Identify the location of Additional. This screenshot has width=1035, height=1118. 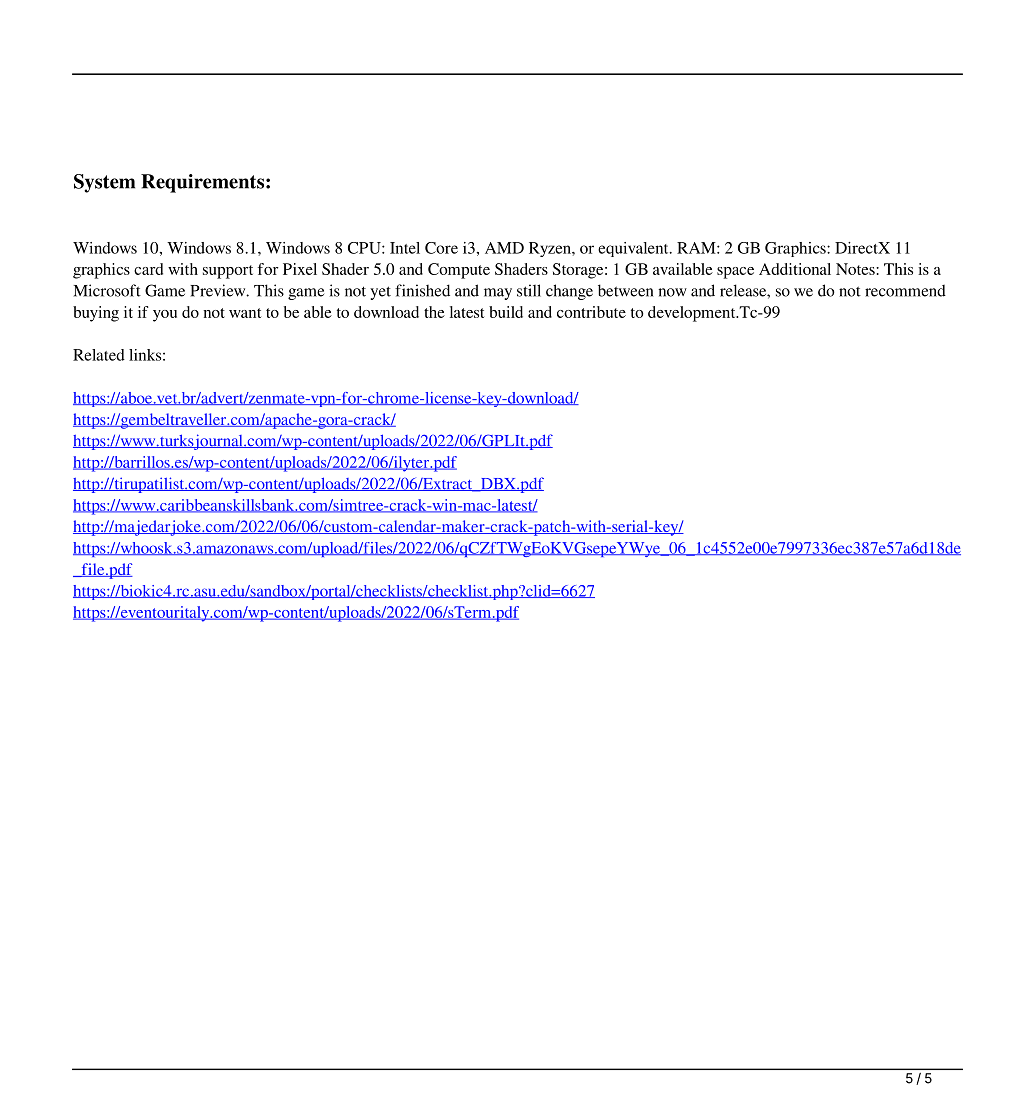
(795, 269).
